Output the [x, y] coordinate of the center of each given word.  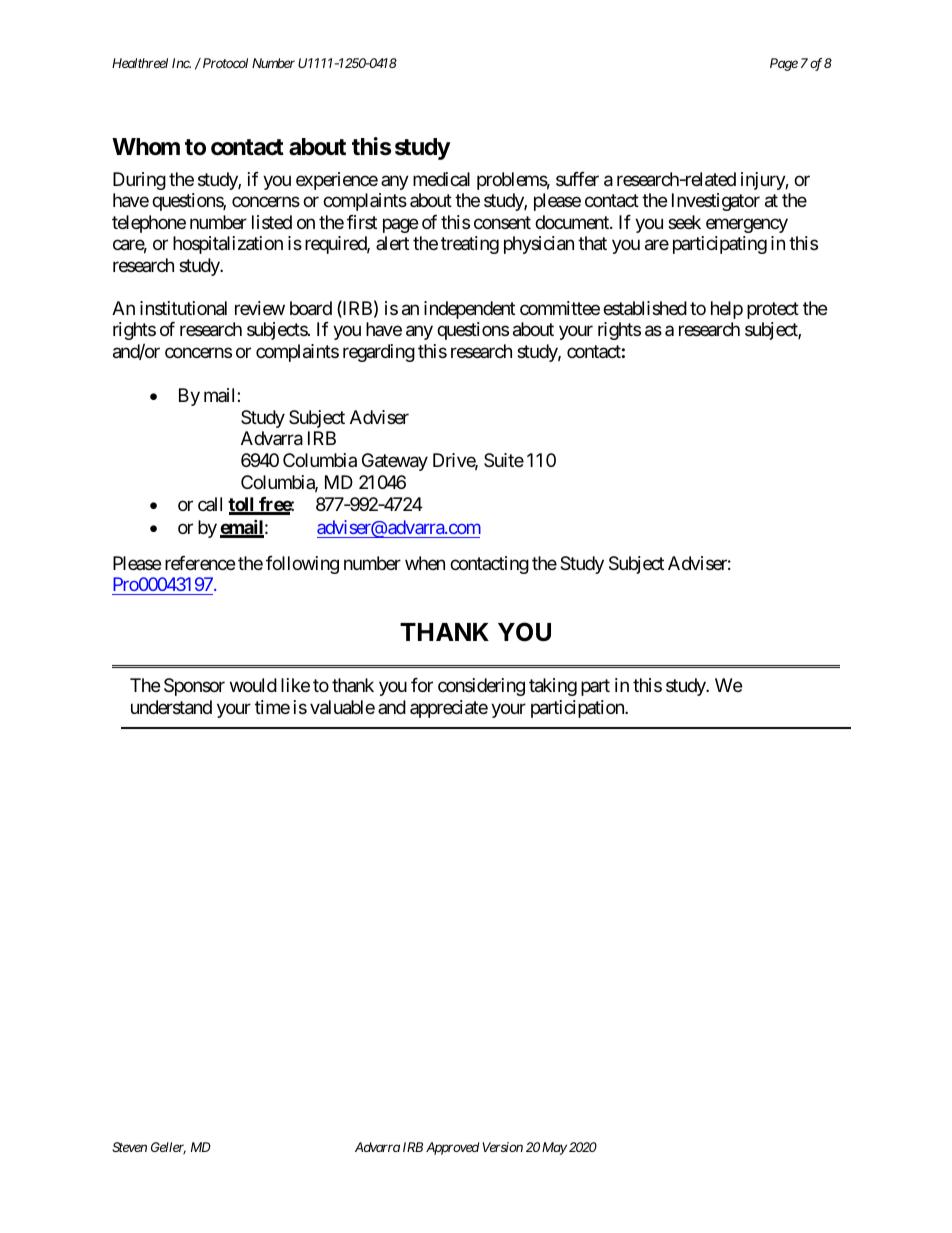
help [727, 310]
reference [200, 563]
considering [481, 687]
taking [553, 687]
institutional [183, 308]
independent [469, 310]
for [422, 685]
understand [171, 707]
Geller [168, 1148]
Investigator [716, 202]
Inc [181, 63]
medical [441, 179]
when [425, 563]
